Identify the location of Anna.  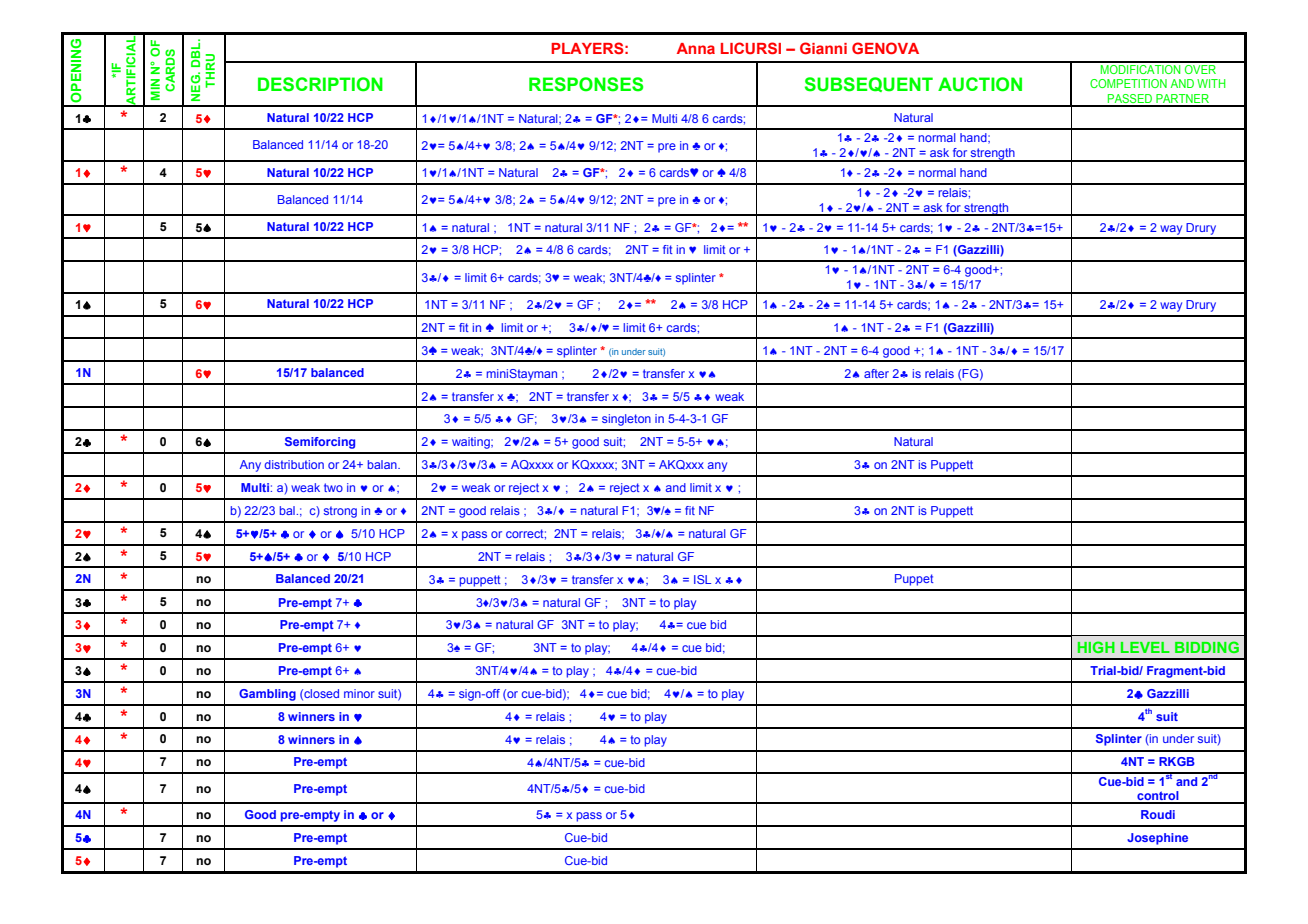
(696, 48).
